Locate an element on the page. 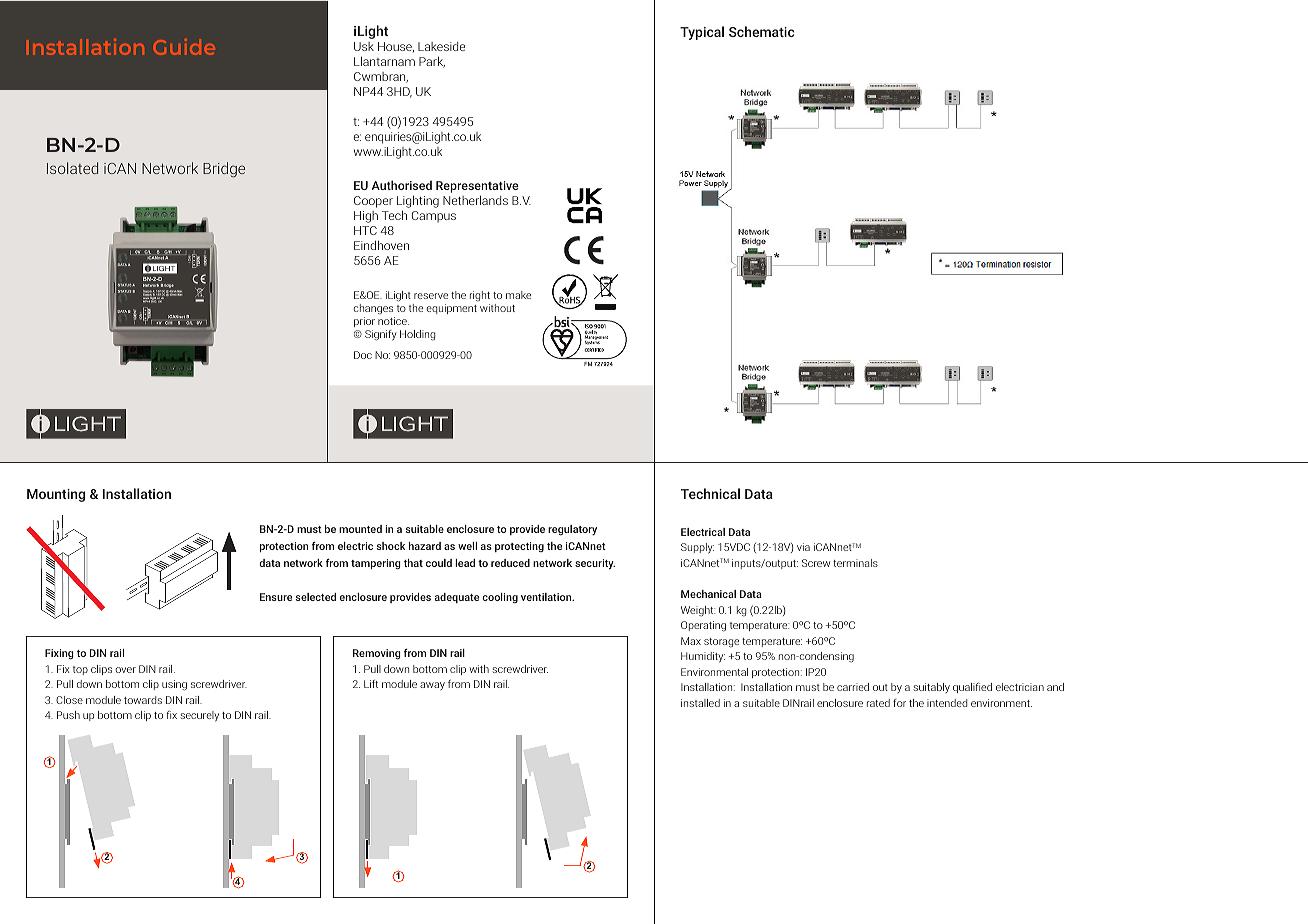  protecting is located at coordinates (519, 547).
